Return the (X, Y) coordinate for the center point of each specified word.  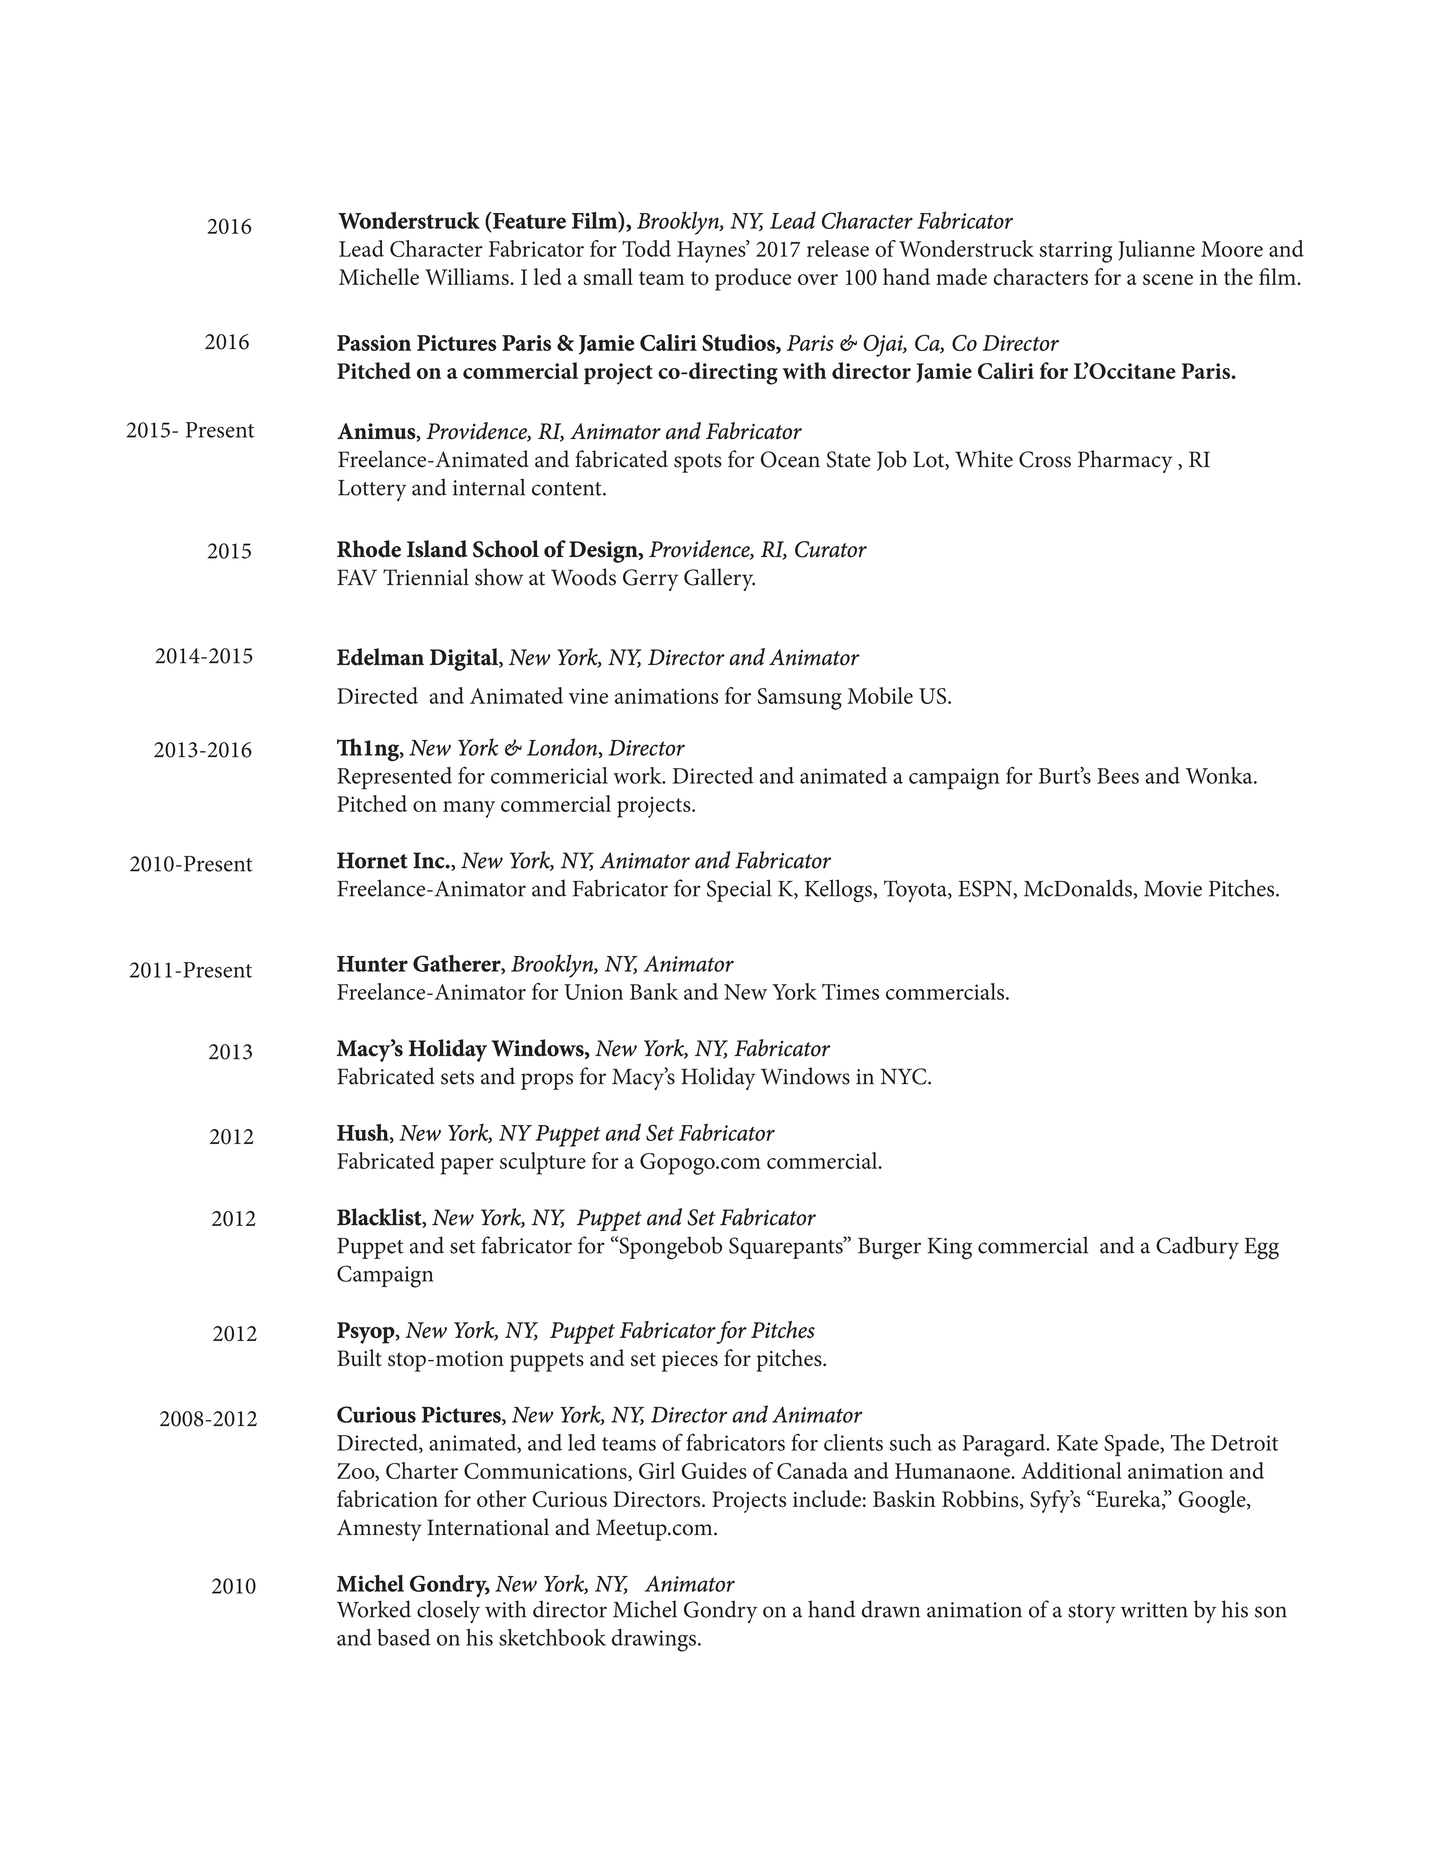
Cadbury (1197, 1247)
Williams (468, 276)
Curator (831, 549)
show (499, 577)
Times (850, 992)
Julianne (1156, 250)
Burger (889, 1249)
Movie (1173, 889)
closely (448, 1611)
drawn (890, 1609)
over (818, 279)
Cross (1045, 459)
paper (467, 1166)
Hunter (372, 964)
